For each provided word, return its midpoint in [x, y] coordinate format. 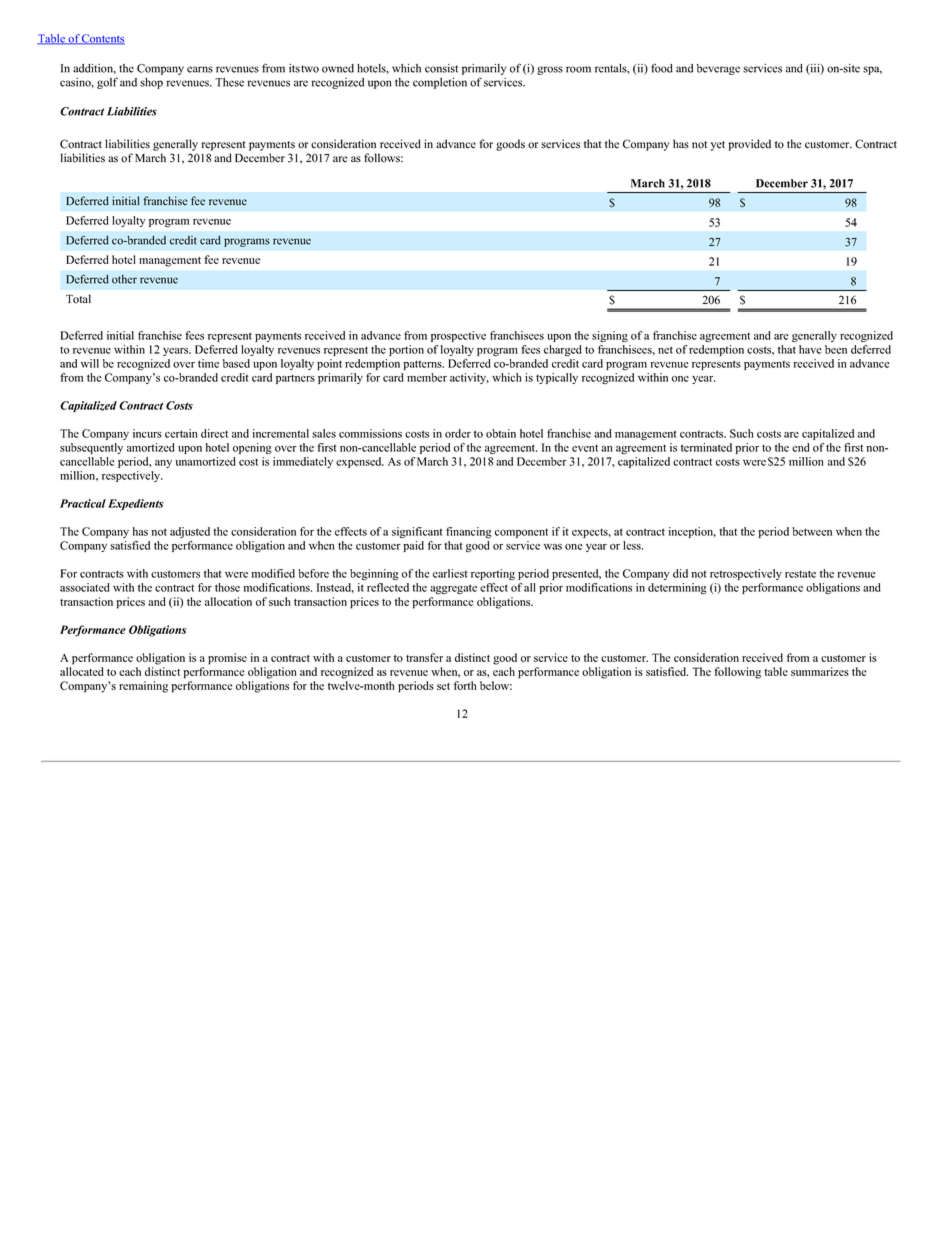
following [737, 673]
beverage [718, 69]
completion [440, 83]
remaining [143, 687]
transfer [424, 657]
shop [151, 83]
